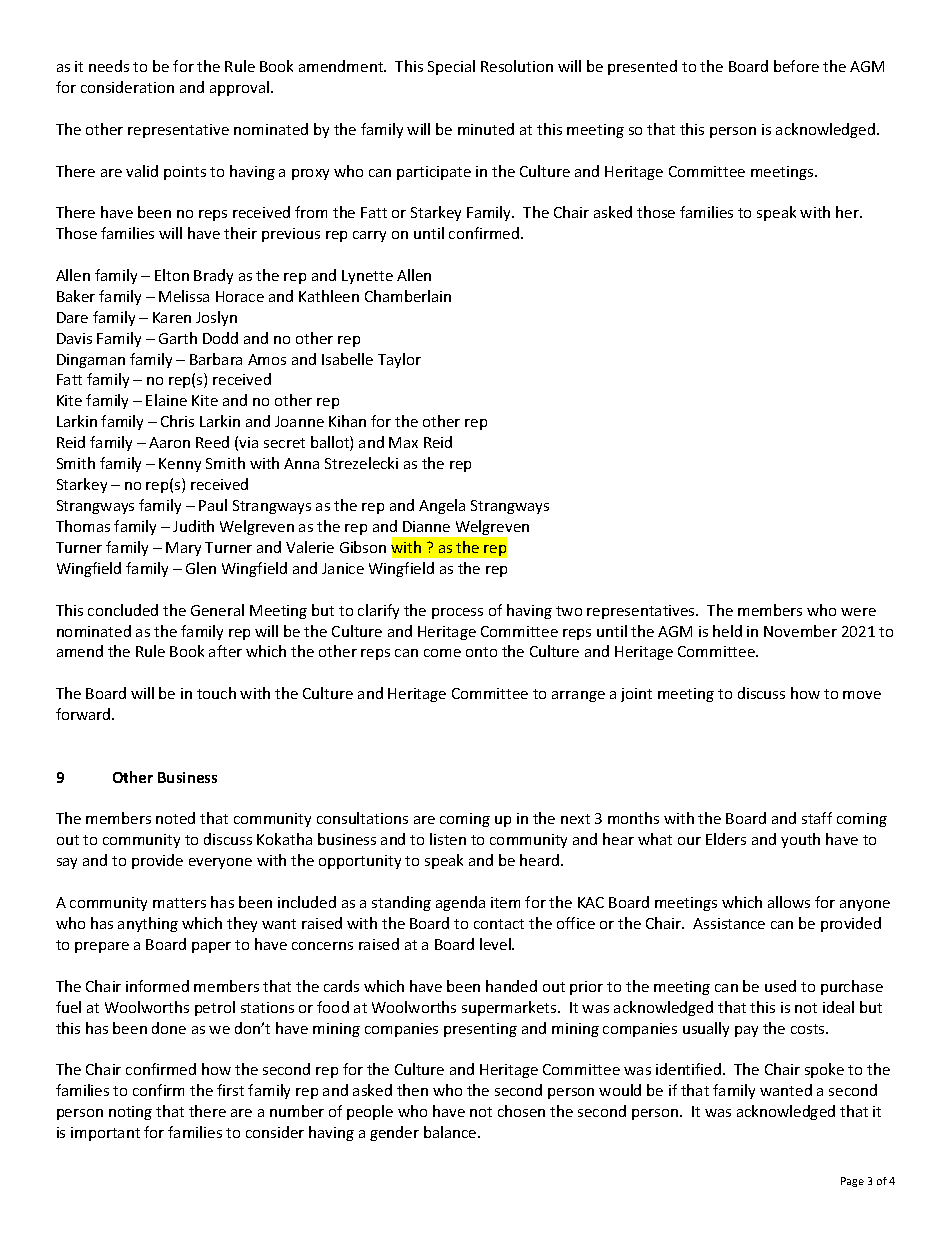 This screenshot has width=952, height=1233. Describe the element at coordinates (451, 67) in the screenshot. I see `Special` at that location.
